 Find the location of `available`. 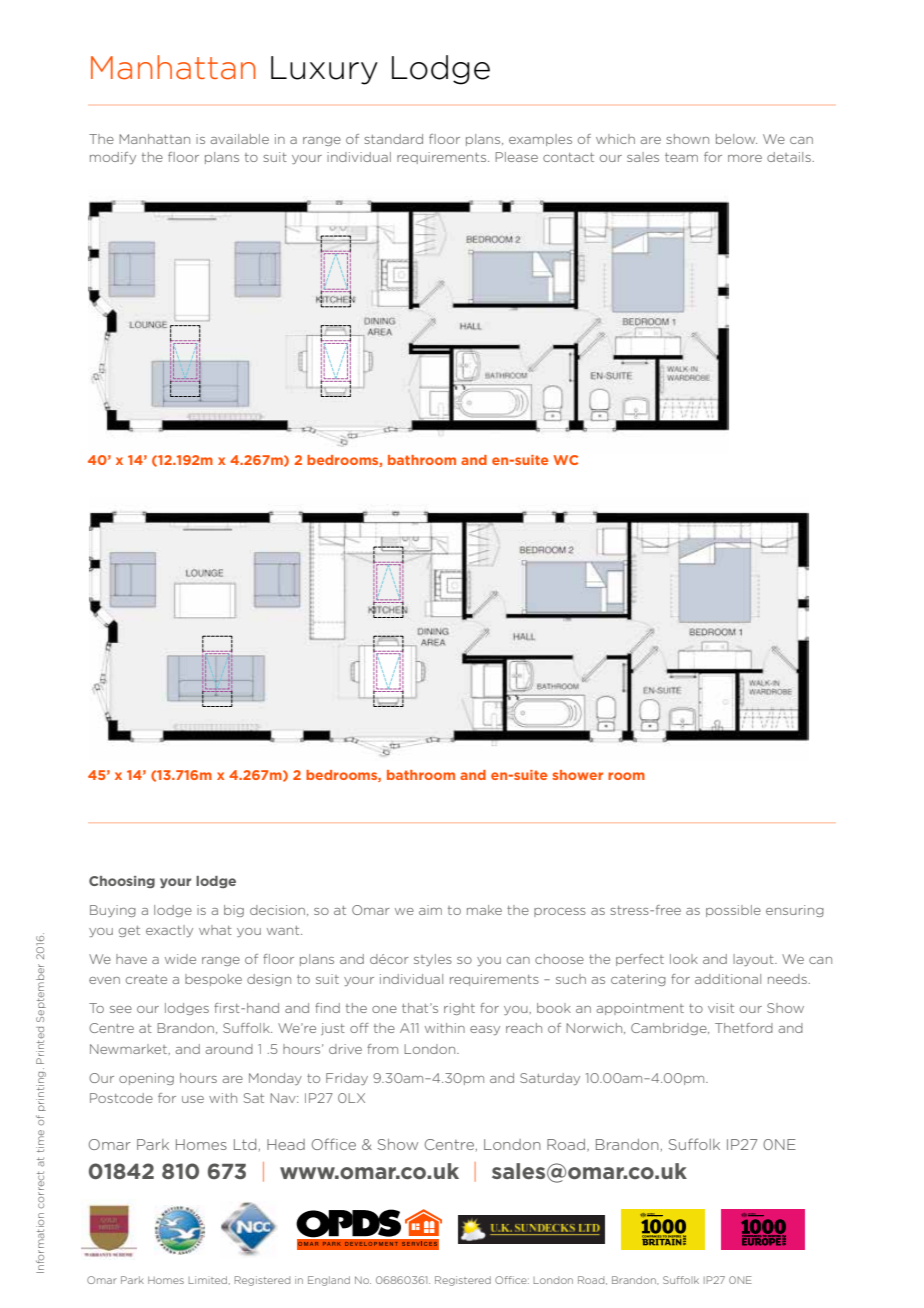

available is located at coordinates (239, 139).
